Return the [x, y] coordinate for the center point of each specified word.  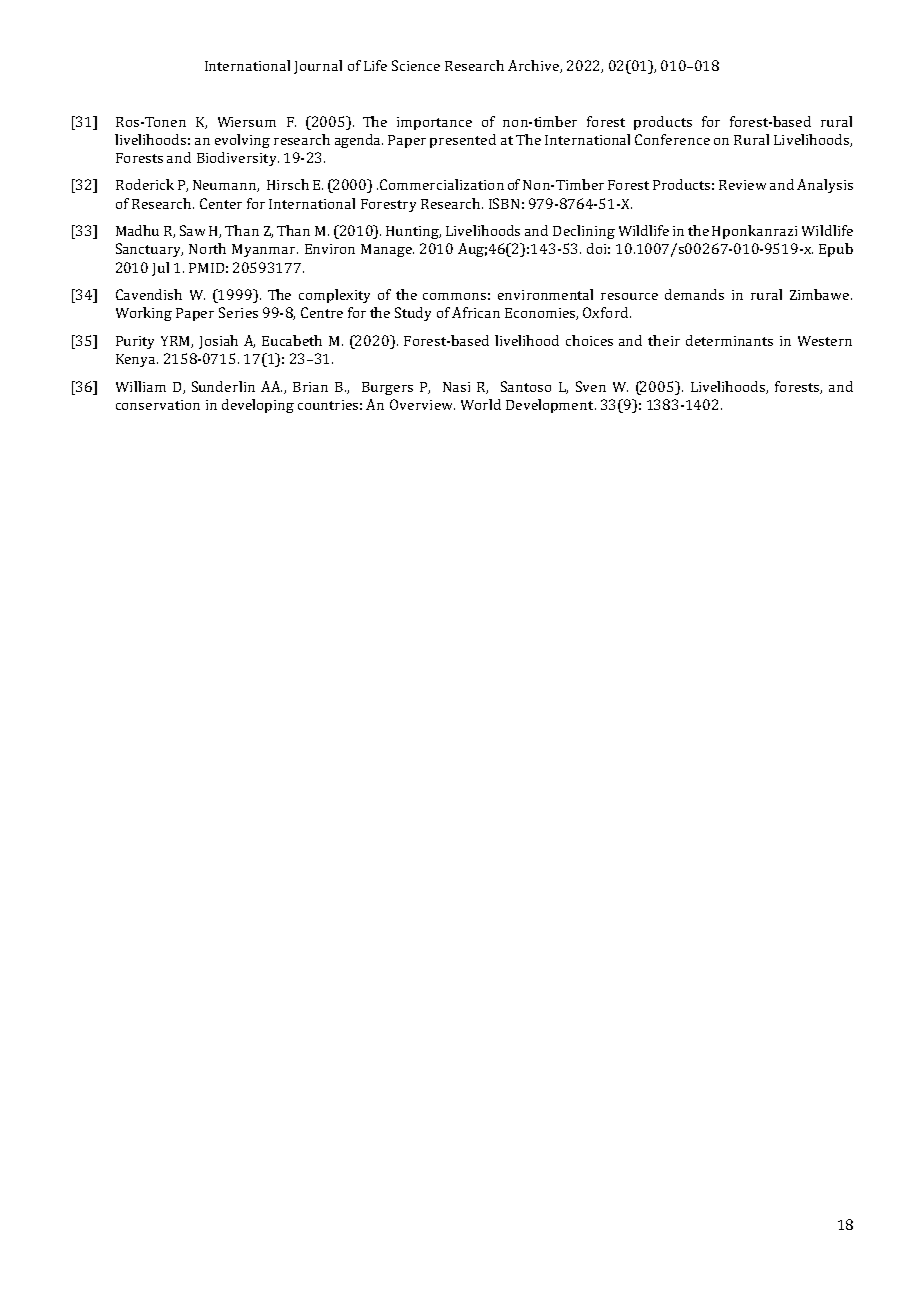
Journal [318, 67]
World [481, 404]
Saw [192, 230]
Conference [672, 139]
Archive [534, 66]
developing [258, 406]
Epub [836, 250]
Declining [584, 232]
